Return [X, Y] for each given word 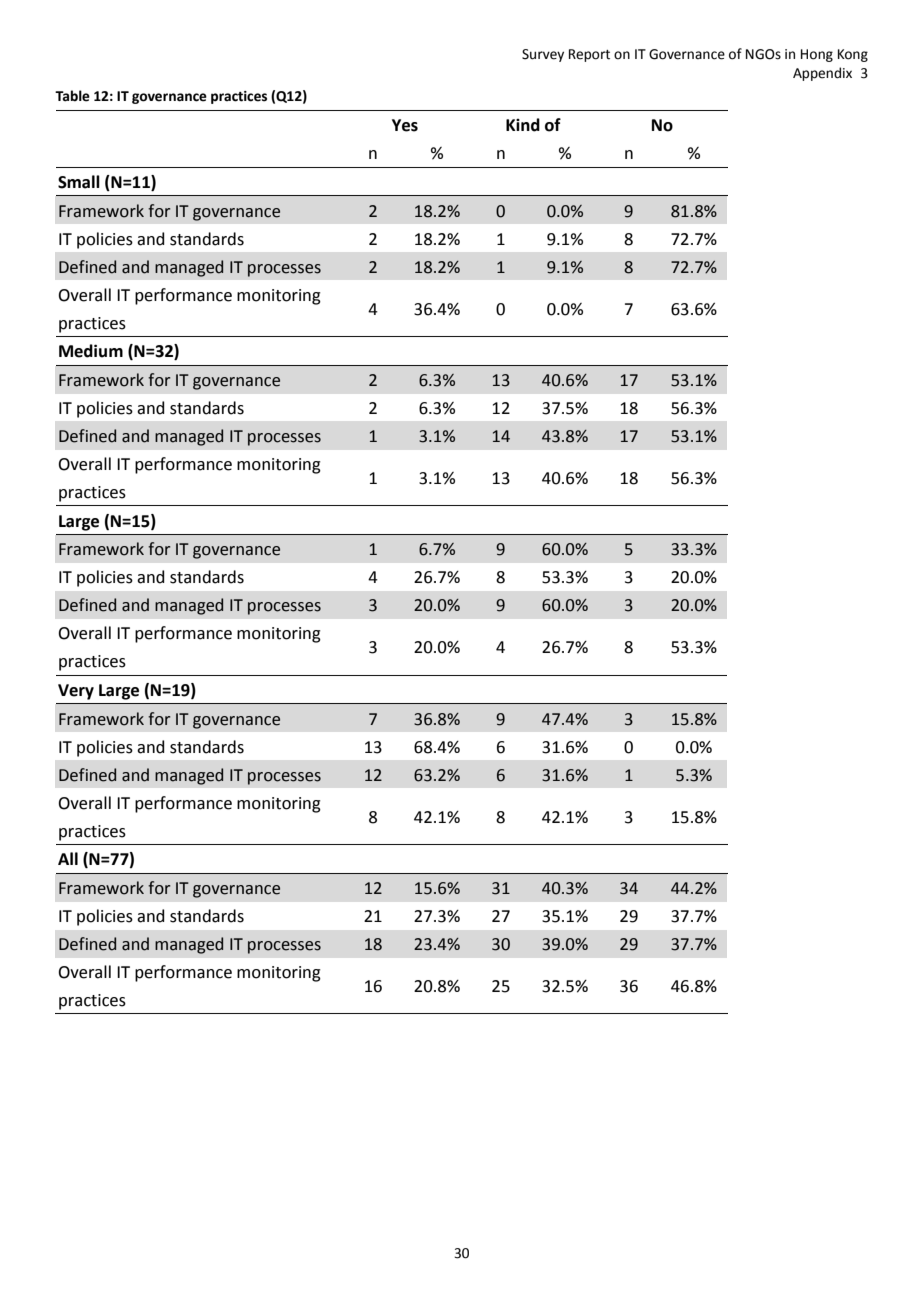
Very [76, 692]
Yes [405, 125]
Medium [91, 351]
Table [72, 96]
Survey [543, 55]
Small [79, 182]
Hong [817, 55]
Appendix [822, 74]
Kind [523, 125]
